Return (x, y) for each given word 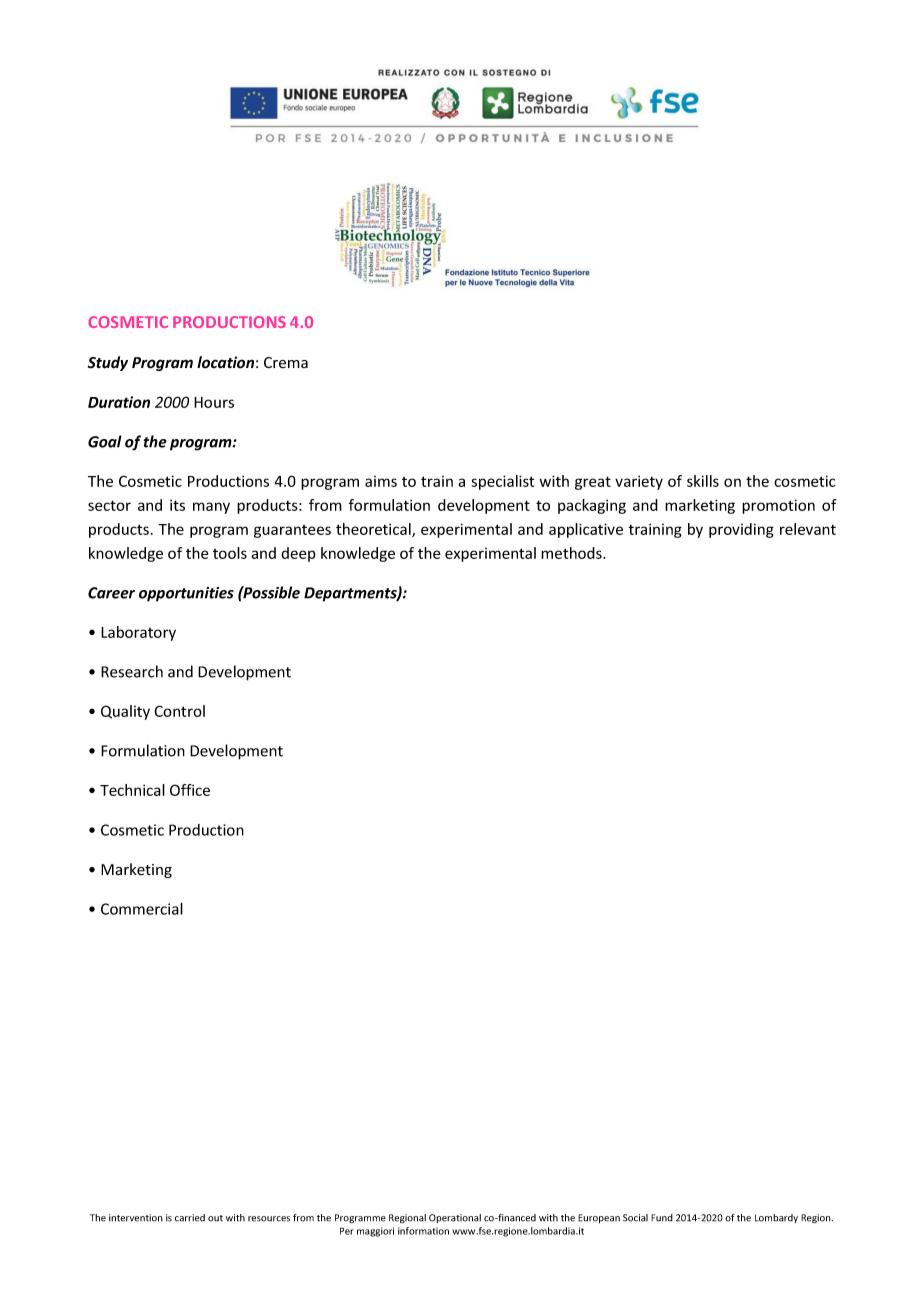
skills (703, 481)
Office (190, 790)
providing (741, 530)
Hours (214, 402)
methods (572, 553)
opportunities (186, 594)
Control (179, 711)
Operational (455, 1218)
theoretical (374, 530)
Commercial (142, 908)
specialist (502, 482)
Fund (662, 1218)
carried (190, 1218)
